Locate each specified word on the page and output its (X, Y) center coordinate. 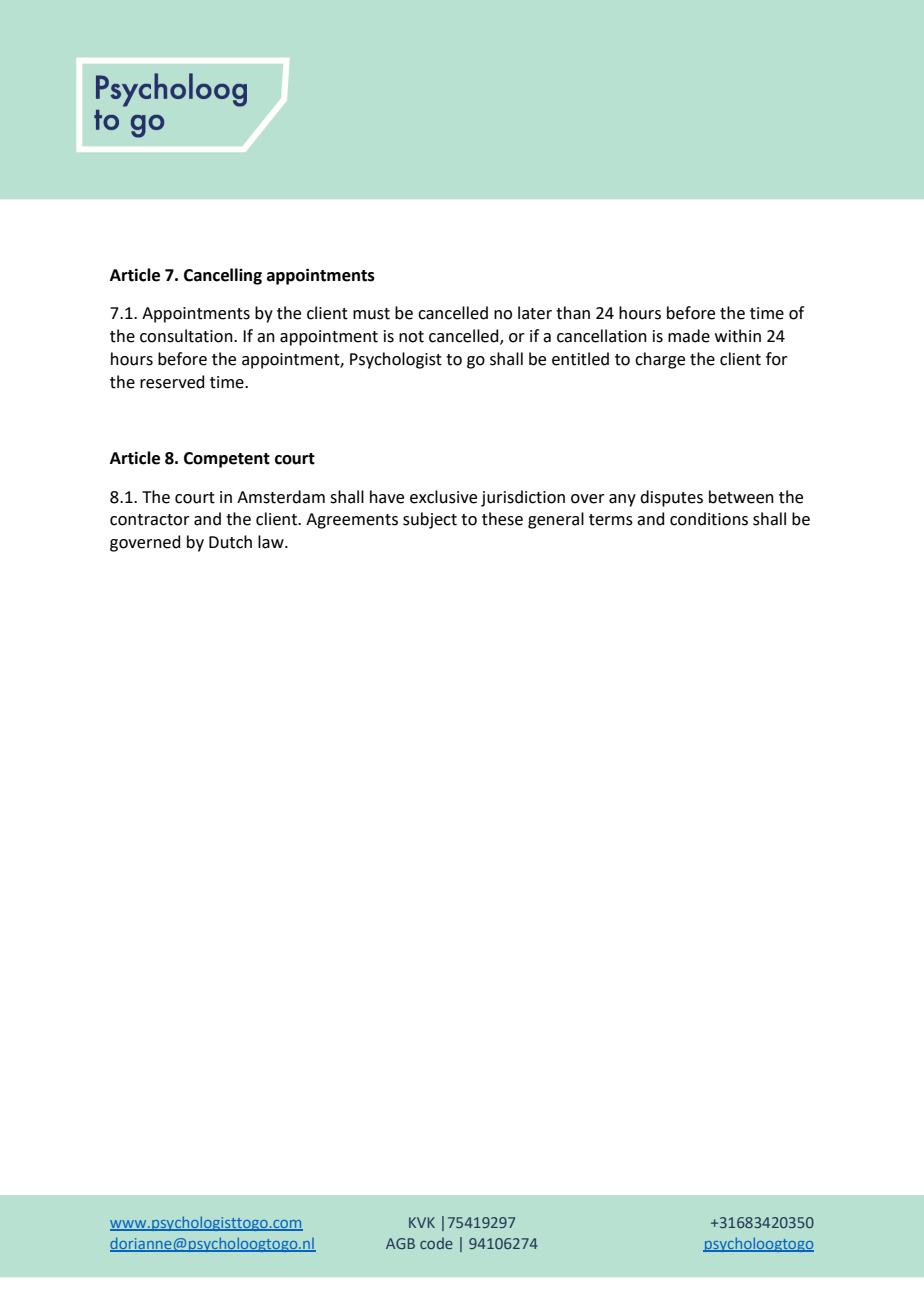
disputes (671, 498)
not (411, 337)
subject (430, 520)
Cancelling (223, 276)
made (689, 336)
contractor (150, 520)
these (502, 519)
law (272, 542)
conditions (709, 519)
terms (611, 520)
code (436, 1243)
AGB (400, 1243)
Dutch (230, 542)
